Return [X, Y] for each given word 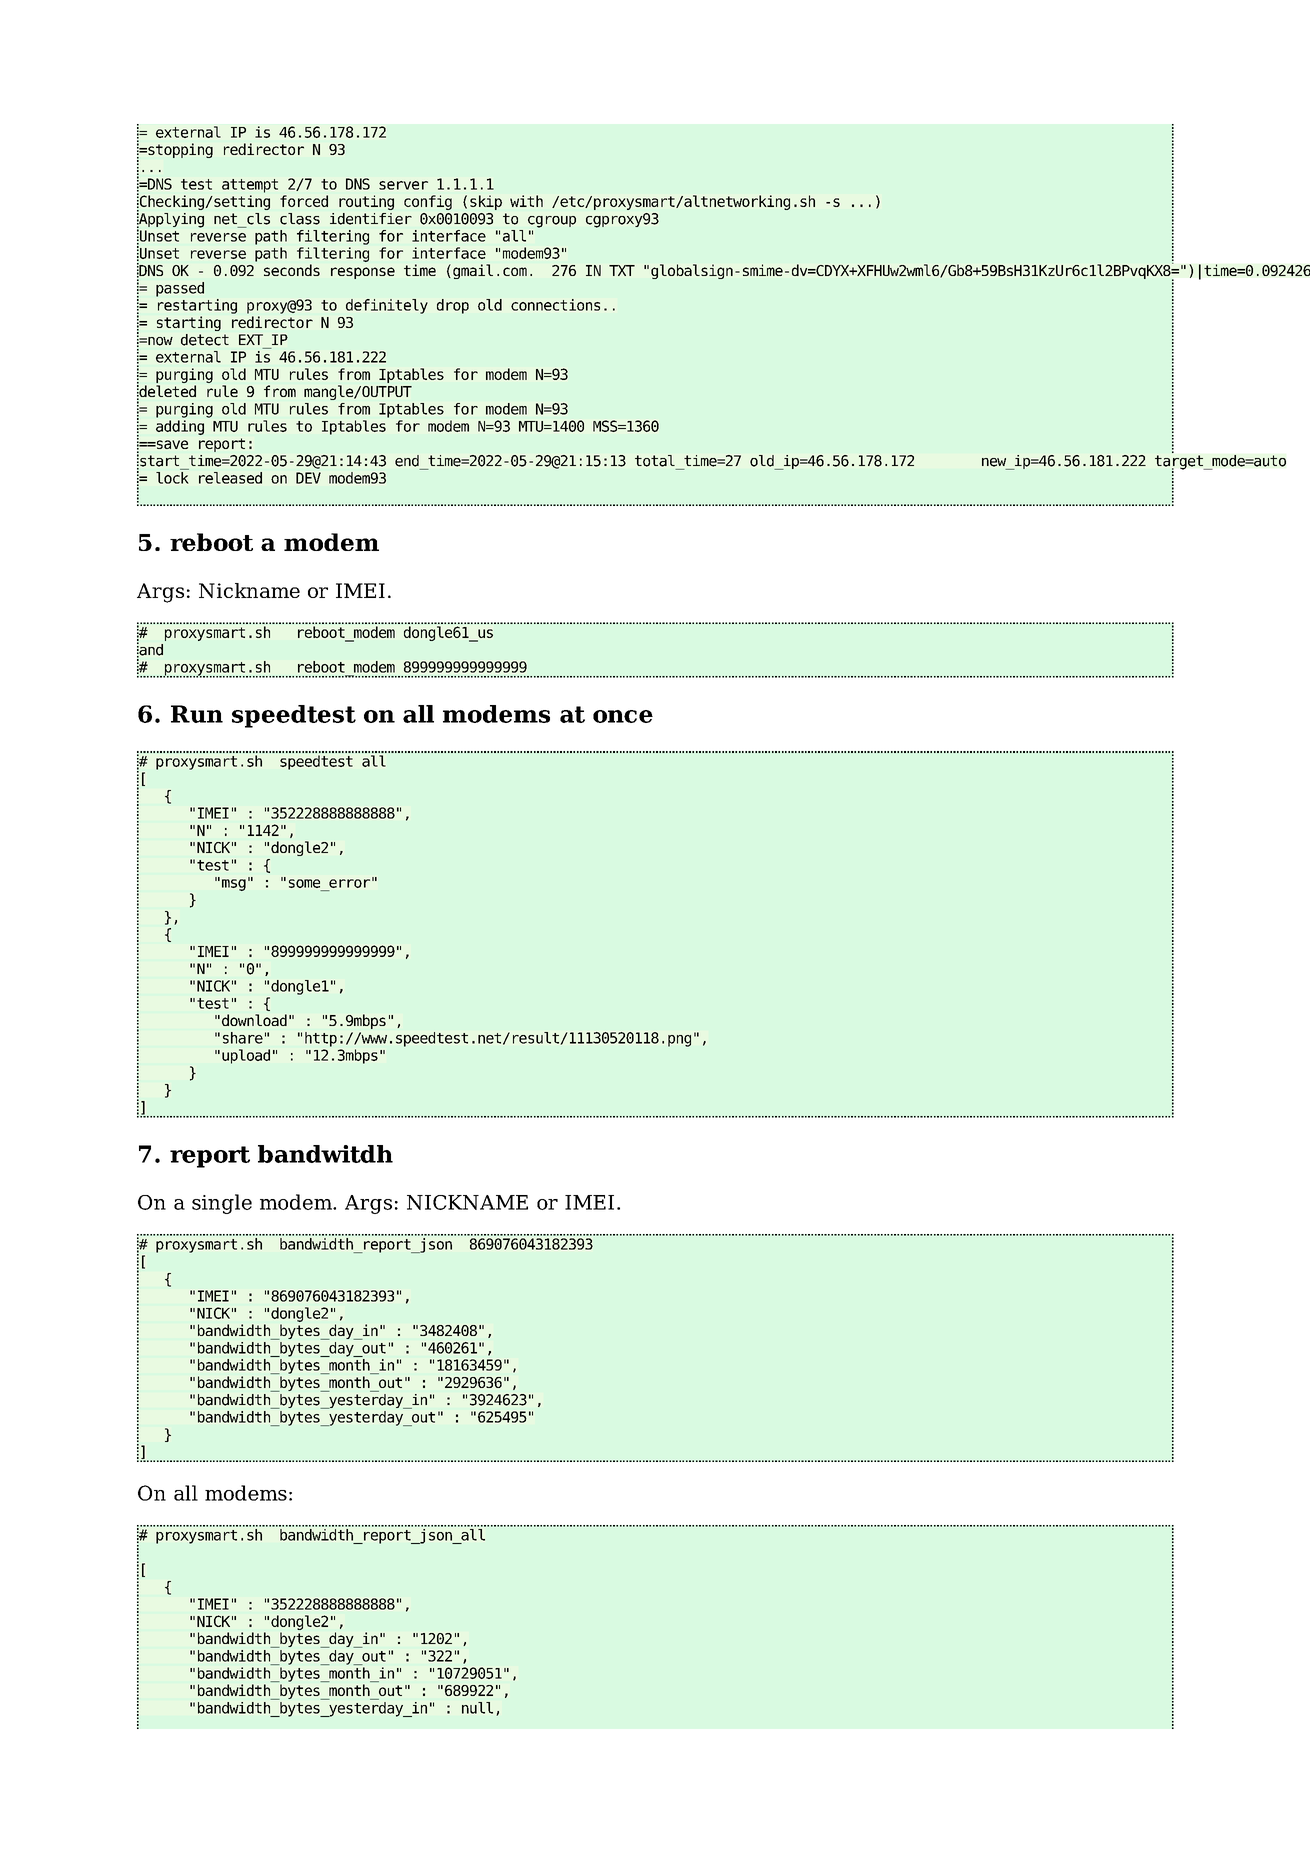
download [254, 1020]
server [403, 185]
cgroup [552, 222]
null [477, 1708]
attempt [250, 186]
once [623, 716]
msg [234, 885]
